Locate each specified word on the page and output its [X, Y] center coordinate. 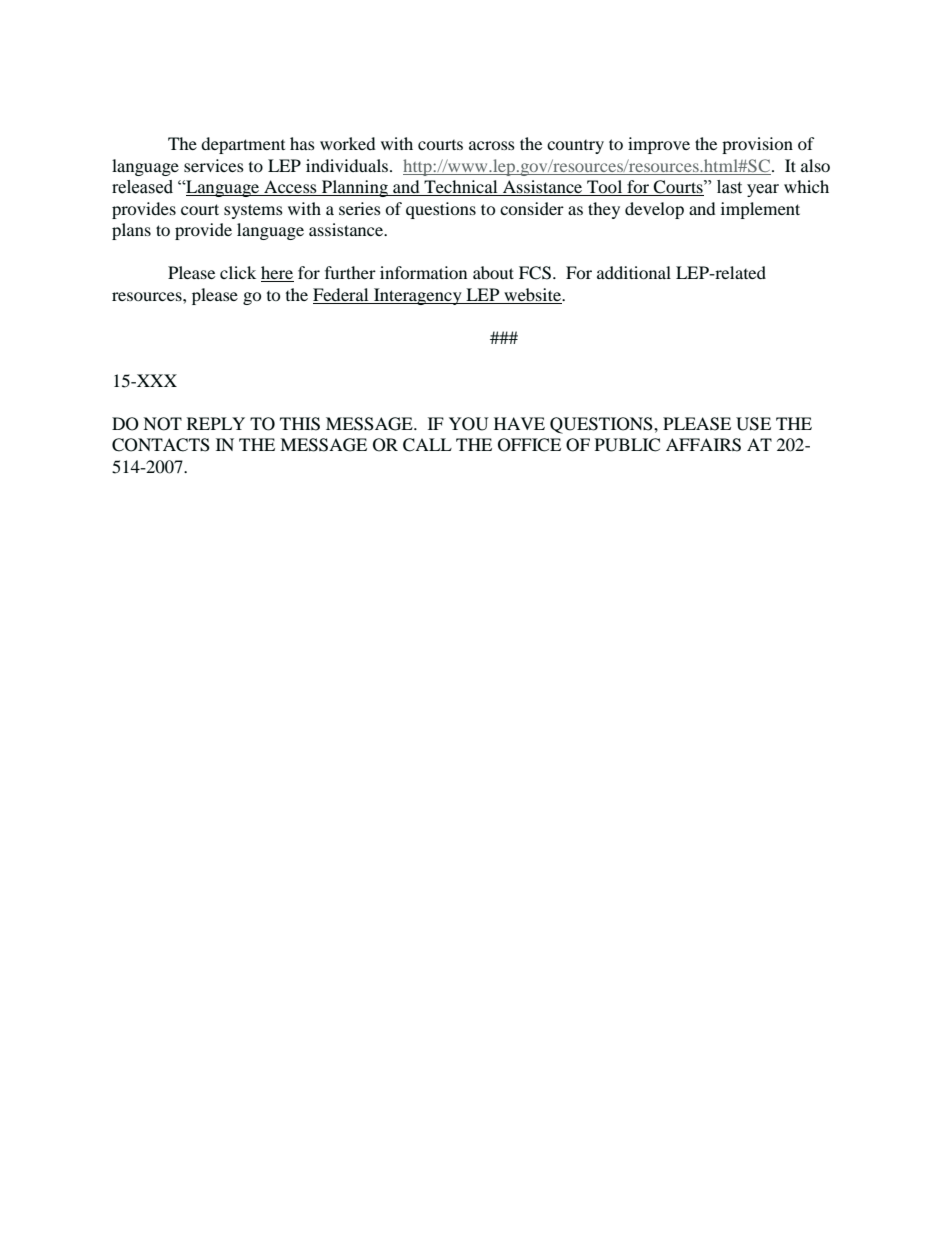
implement [760, 210]
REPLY [216, 423]
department [243, 145]
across [492, 145]
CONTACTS [161, 445]
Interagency [418, 296]
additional [634, 272]
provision [757, 145]
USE [753, 424]
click [238, 272]
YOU [469, 424]
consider [532, 208]
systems [253, 211]
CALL [427, 445]
